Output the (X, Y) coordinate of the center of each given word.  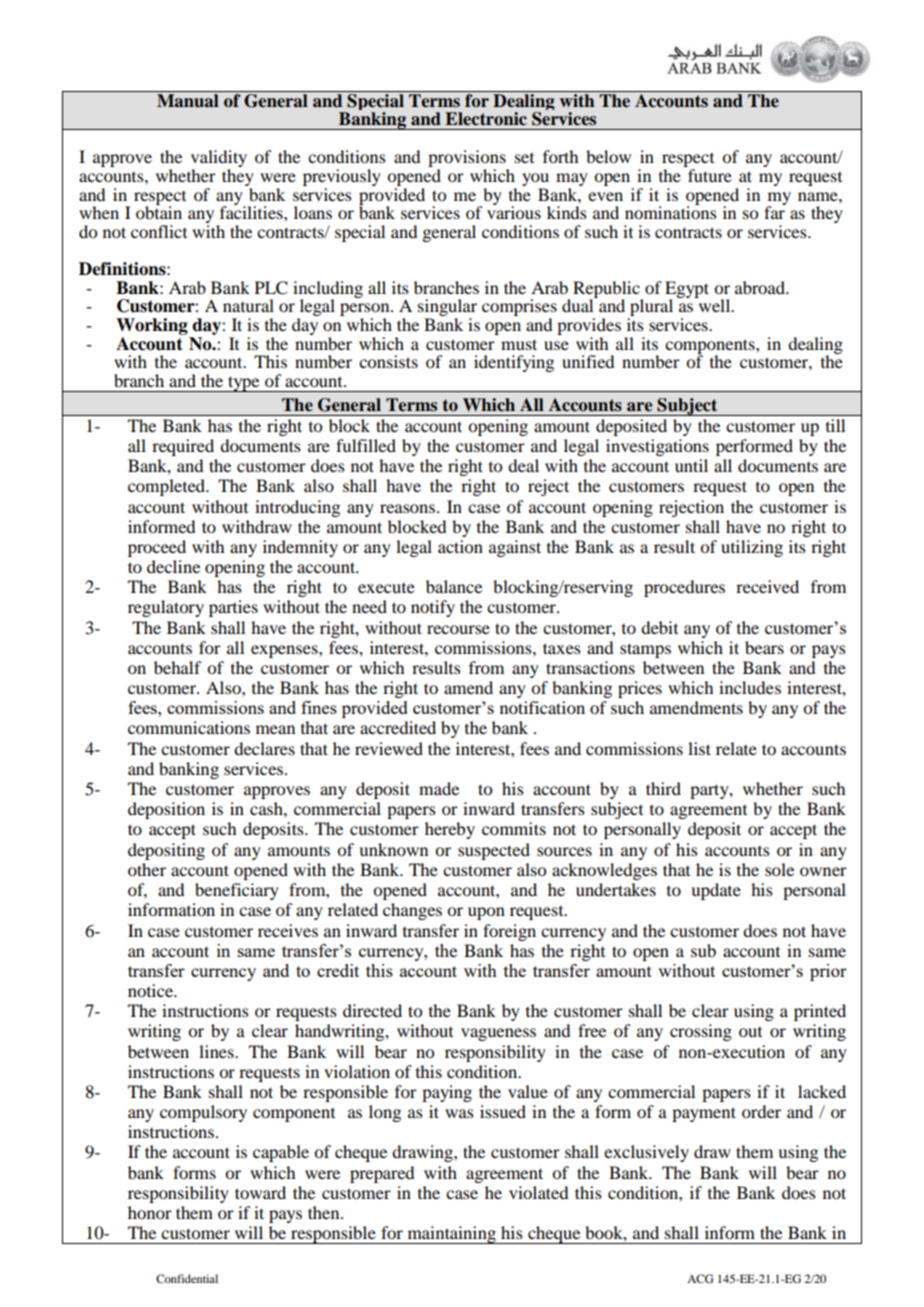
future (710, 175)
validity (219, 160)
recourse (458, 629)
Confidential (187, 1278)
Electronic (486, 119)
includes (750, 687)
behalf (177, 667)
